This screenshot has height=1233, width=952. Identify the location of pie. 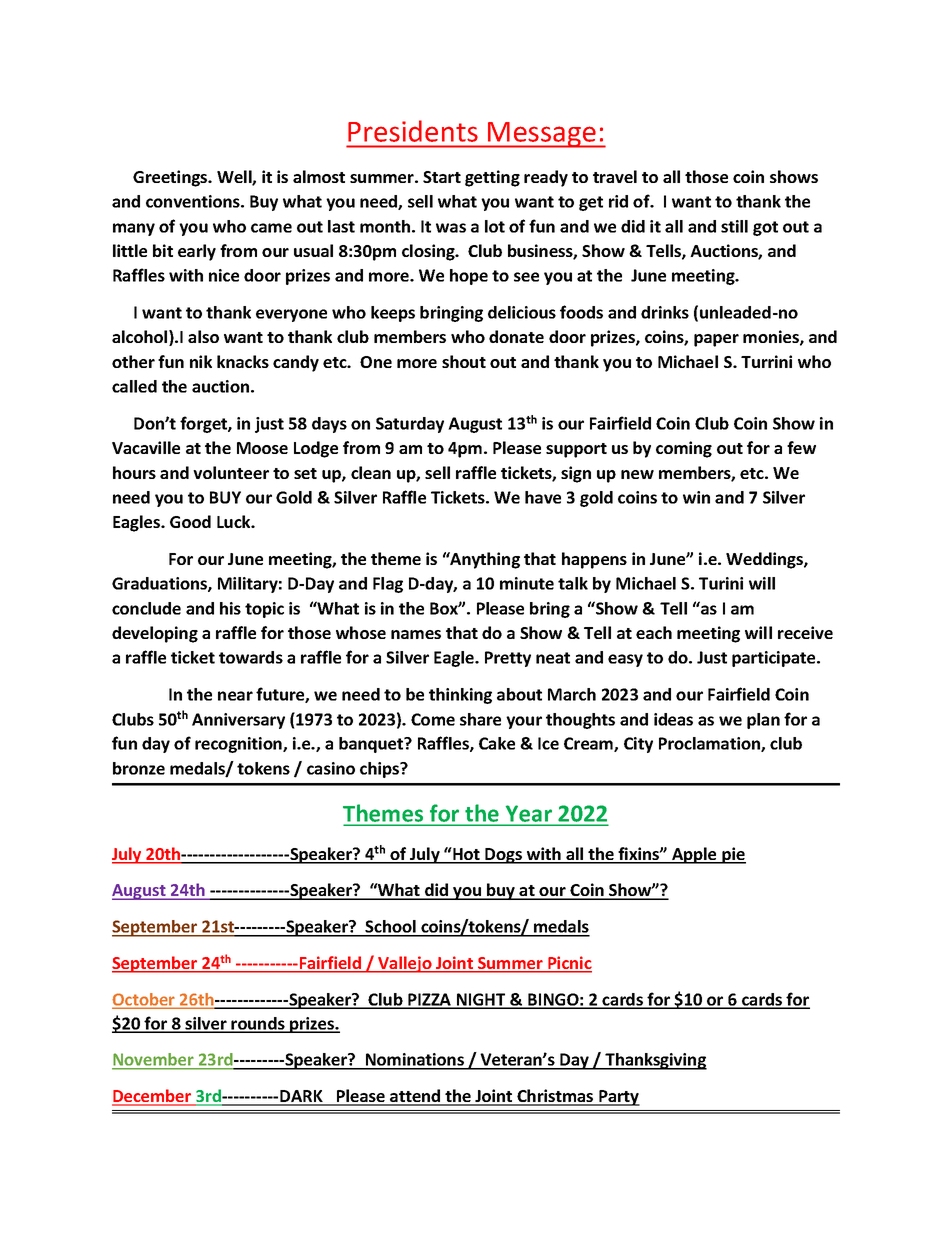
(733, 855).
